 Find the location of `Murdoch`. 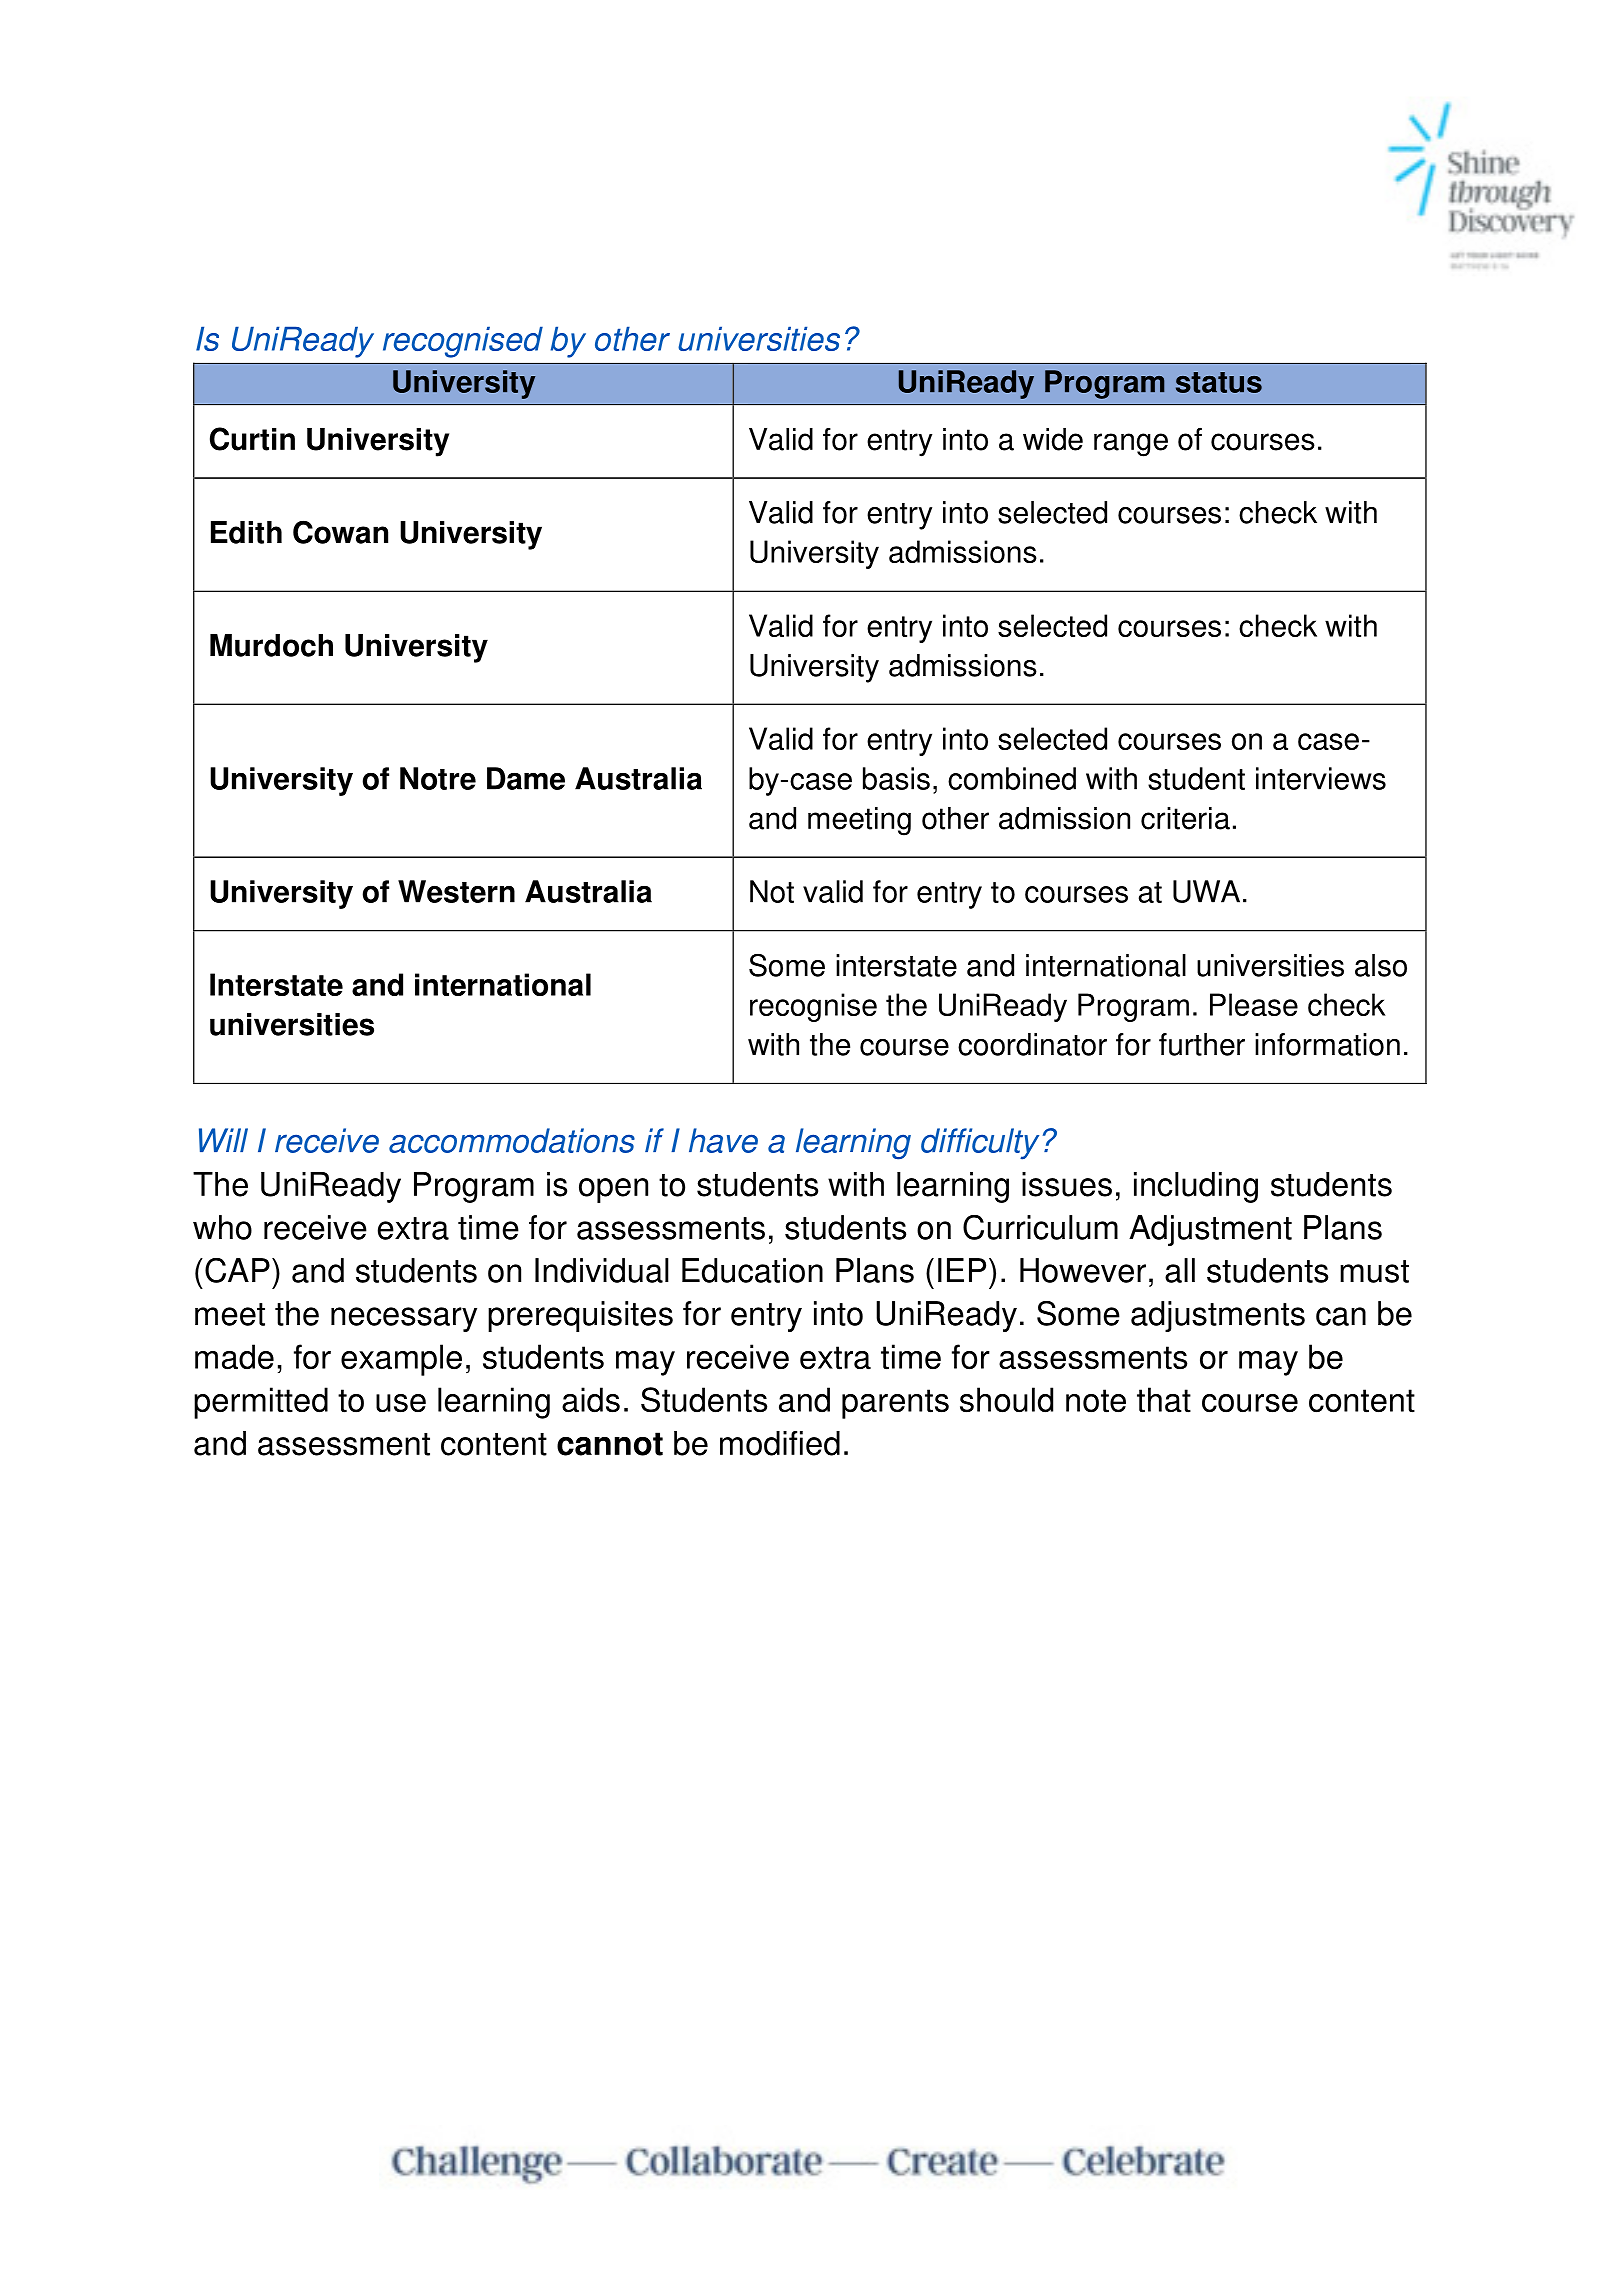

Murdoch is located at coordinates (271, 645).
